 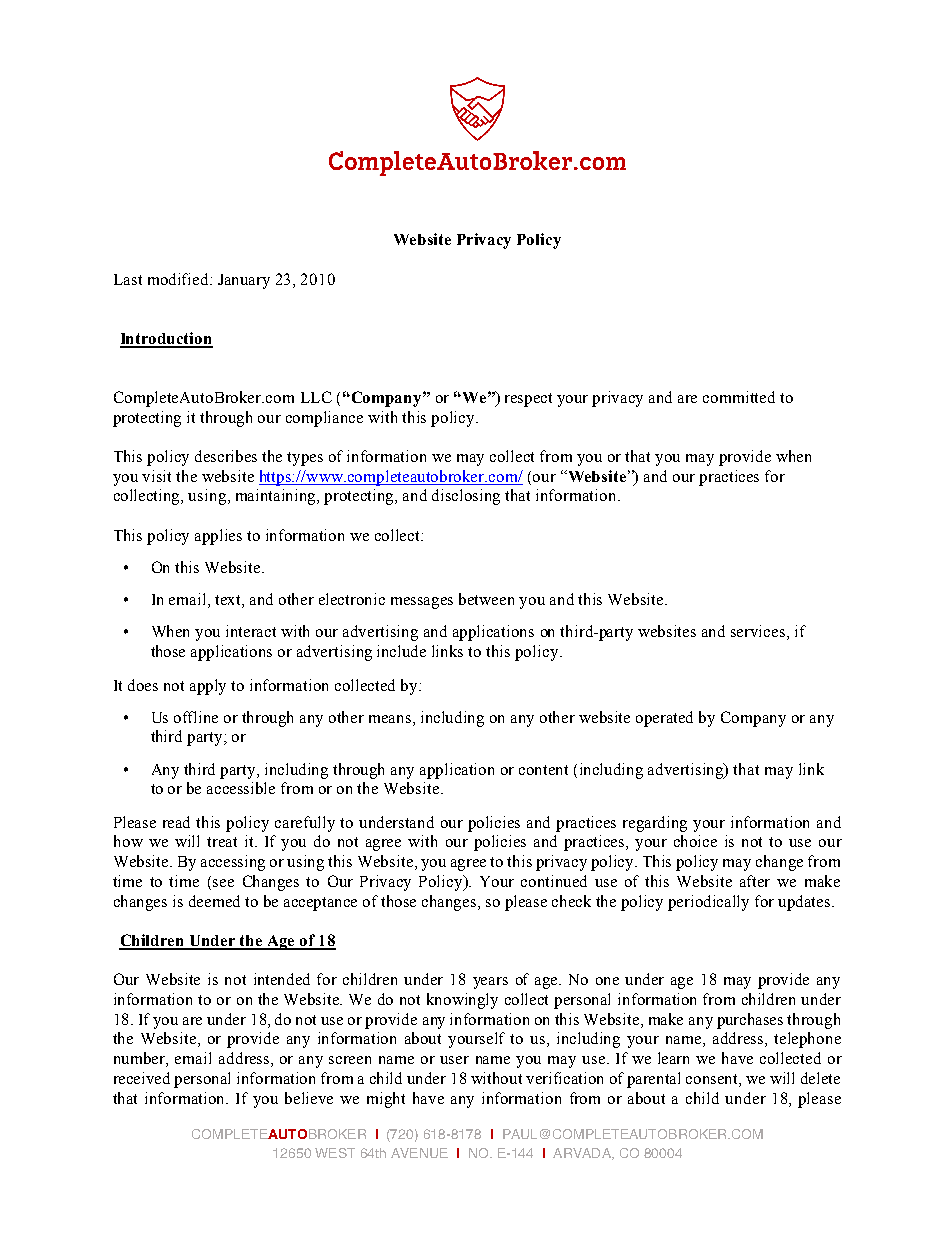 I want to click on continued, so click(x=554, y=881).
